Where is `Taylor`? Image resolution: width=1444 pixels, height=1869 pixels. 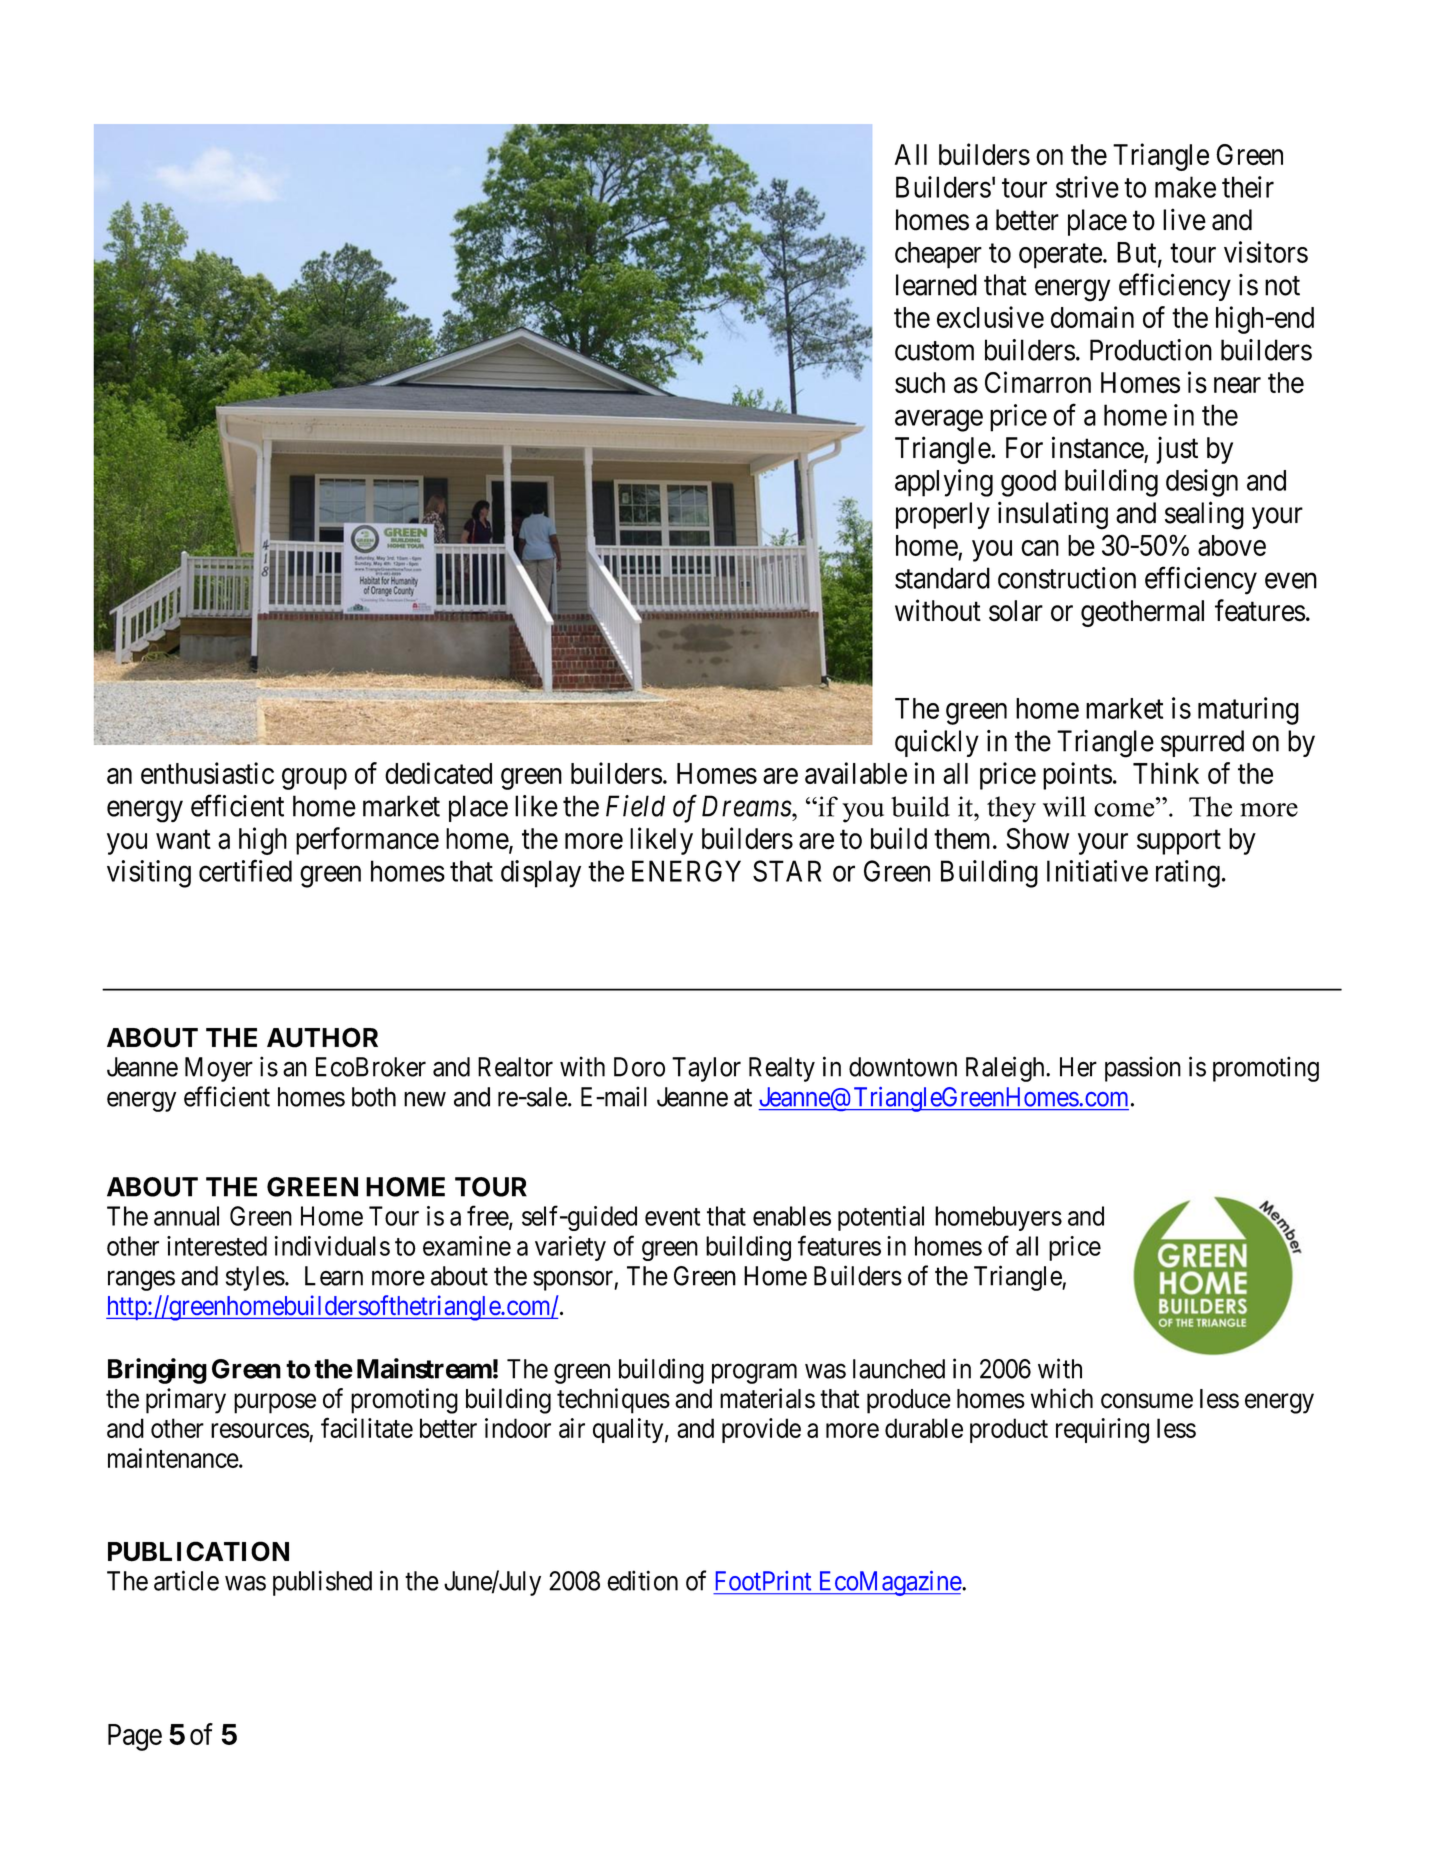
Taylor is located at coordinates (706, 1069).
